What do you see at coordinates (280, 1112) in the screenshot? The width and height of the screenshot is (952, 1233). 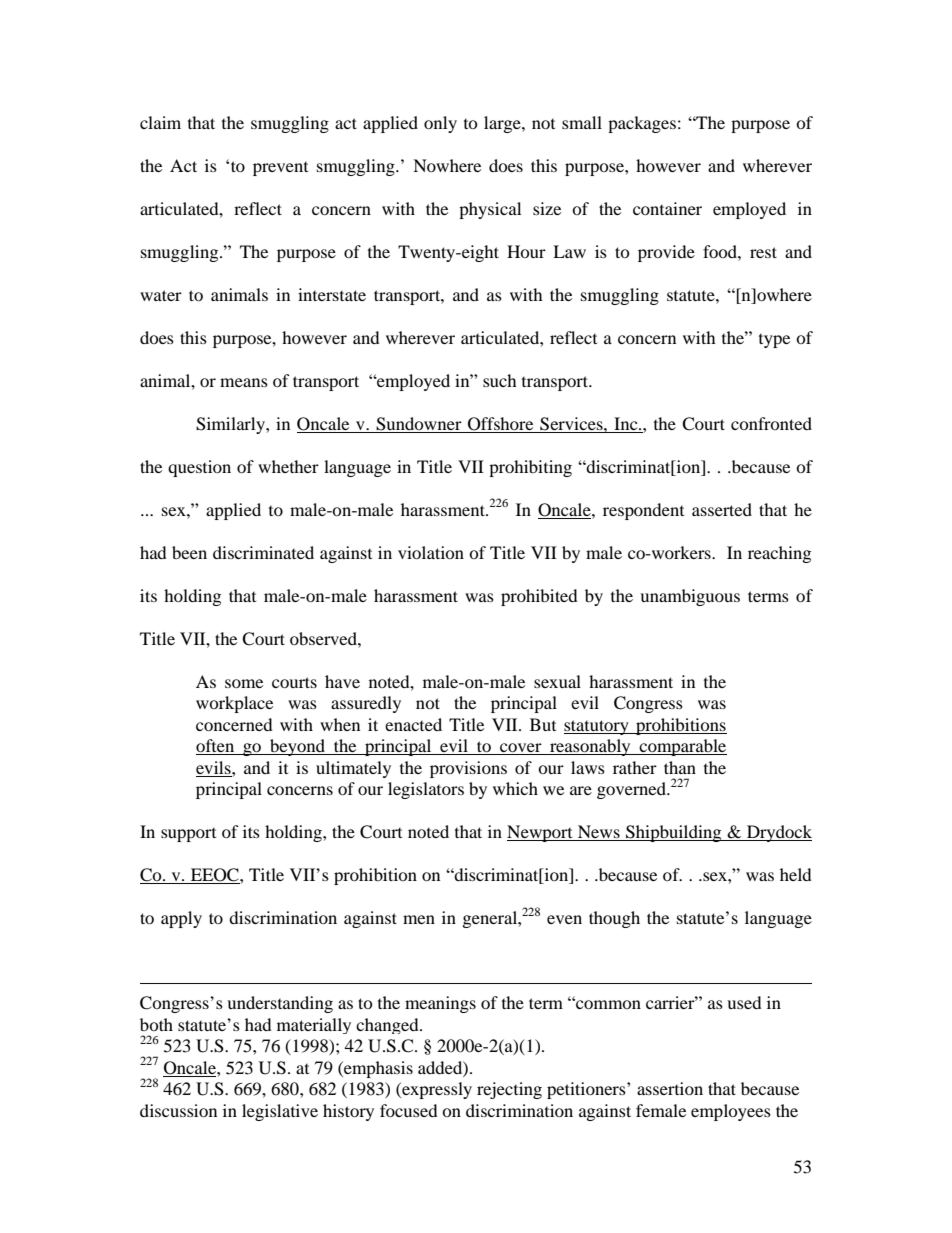 I see `legislative` at bounding box center [280, 1112].
